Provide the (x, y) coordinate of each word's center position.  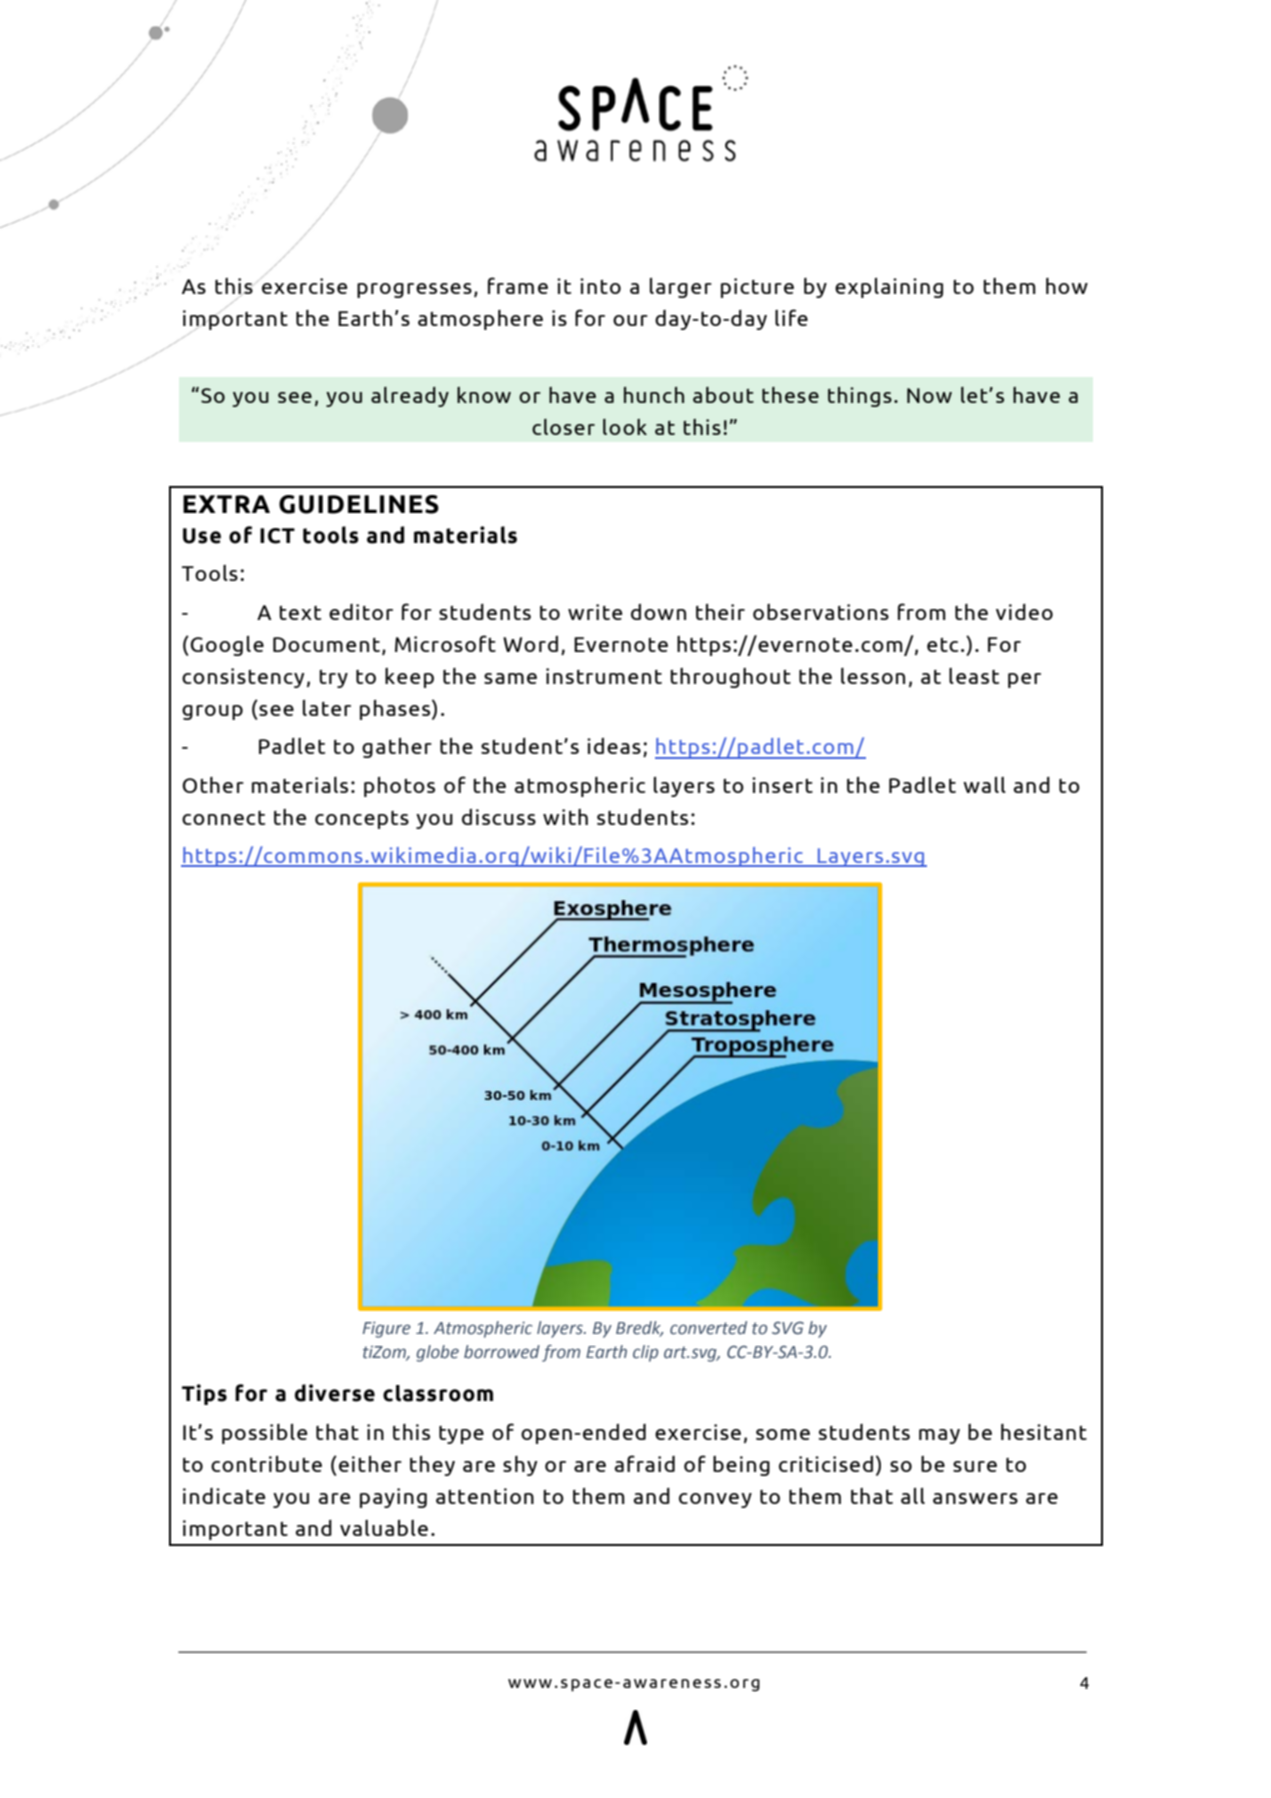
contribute (266, 1464)
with (565, 817)
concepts (362, 820)
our (630, 320)
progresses (414, 290)
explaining (889, 288)
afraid (645, 1463)
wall (984, 785)
